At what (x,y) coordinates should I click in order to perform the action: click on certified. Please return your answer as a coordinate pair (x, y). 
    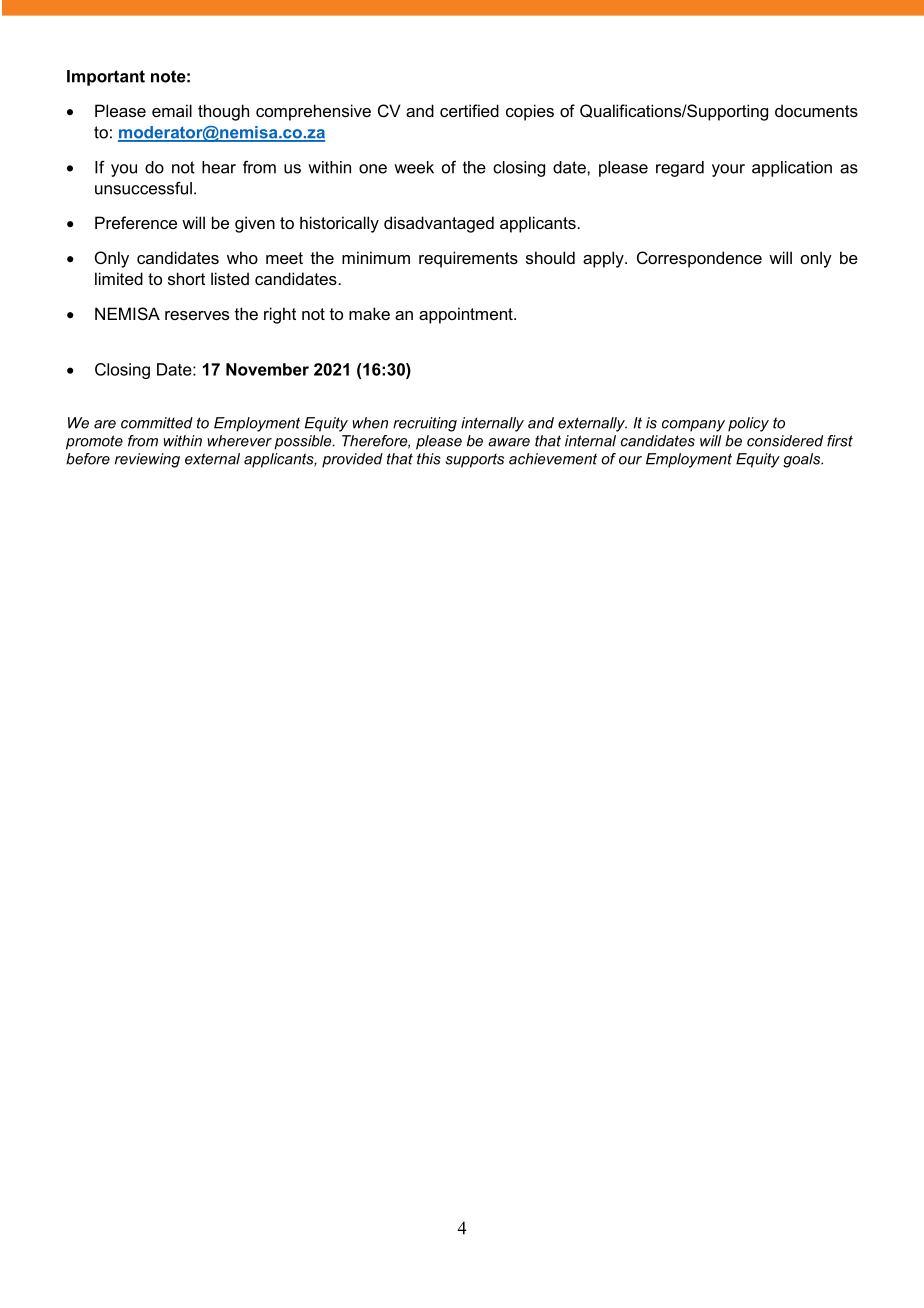
    Looking at the image, I should click on (469, 110).
